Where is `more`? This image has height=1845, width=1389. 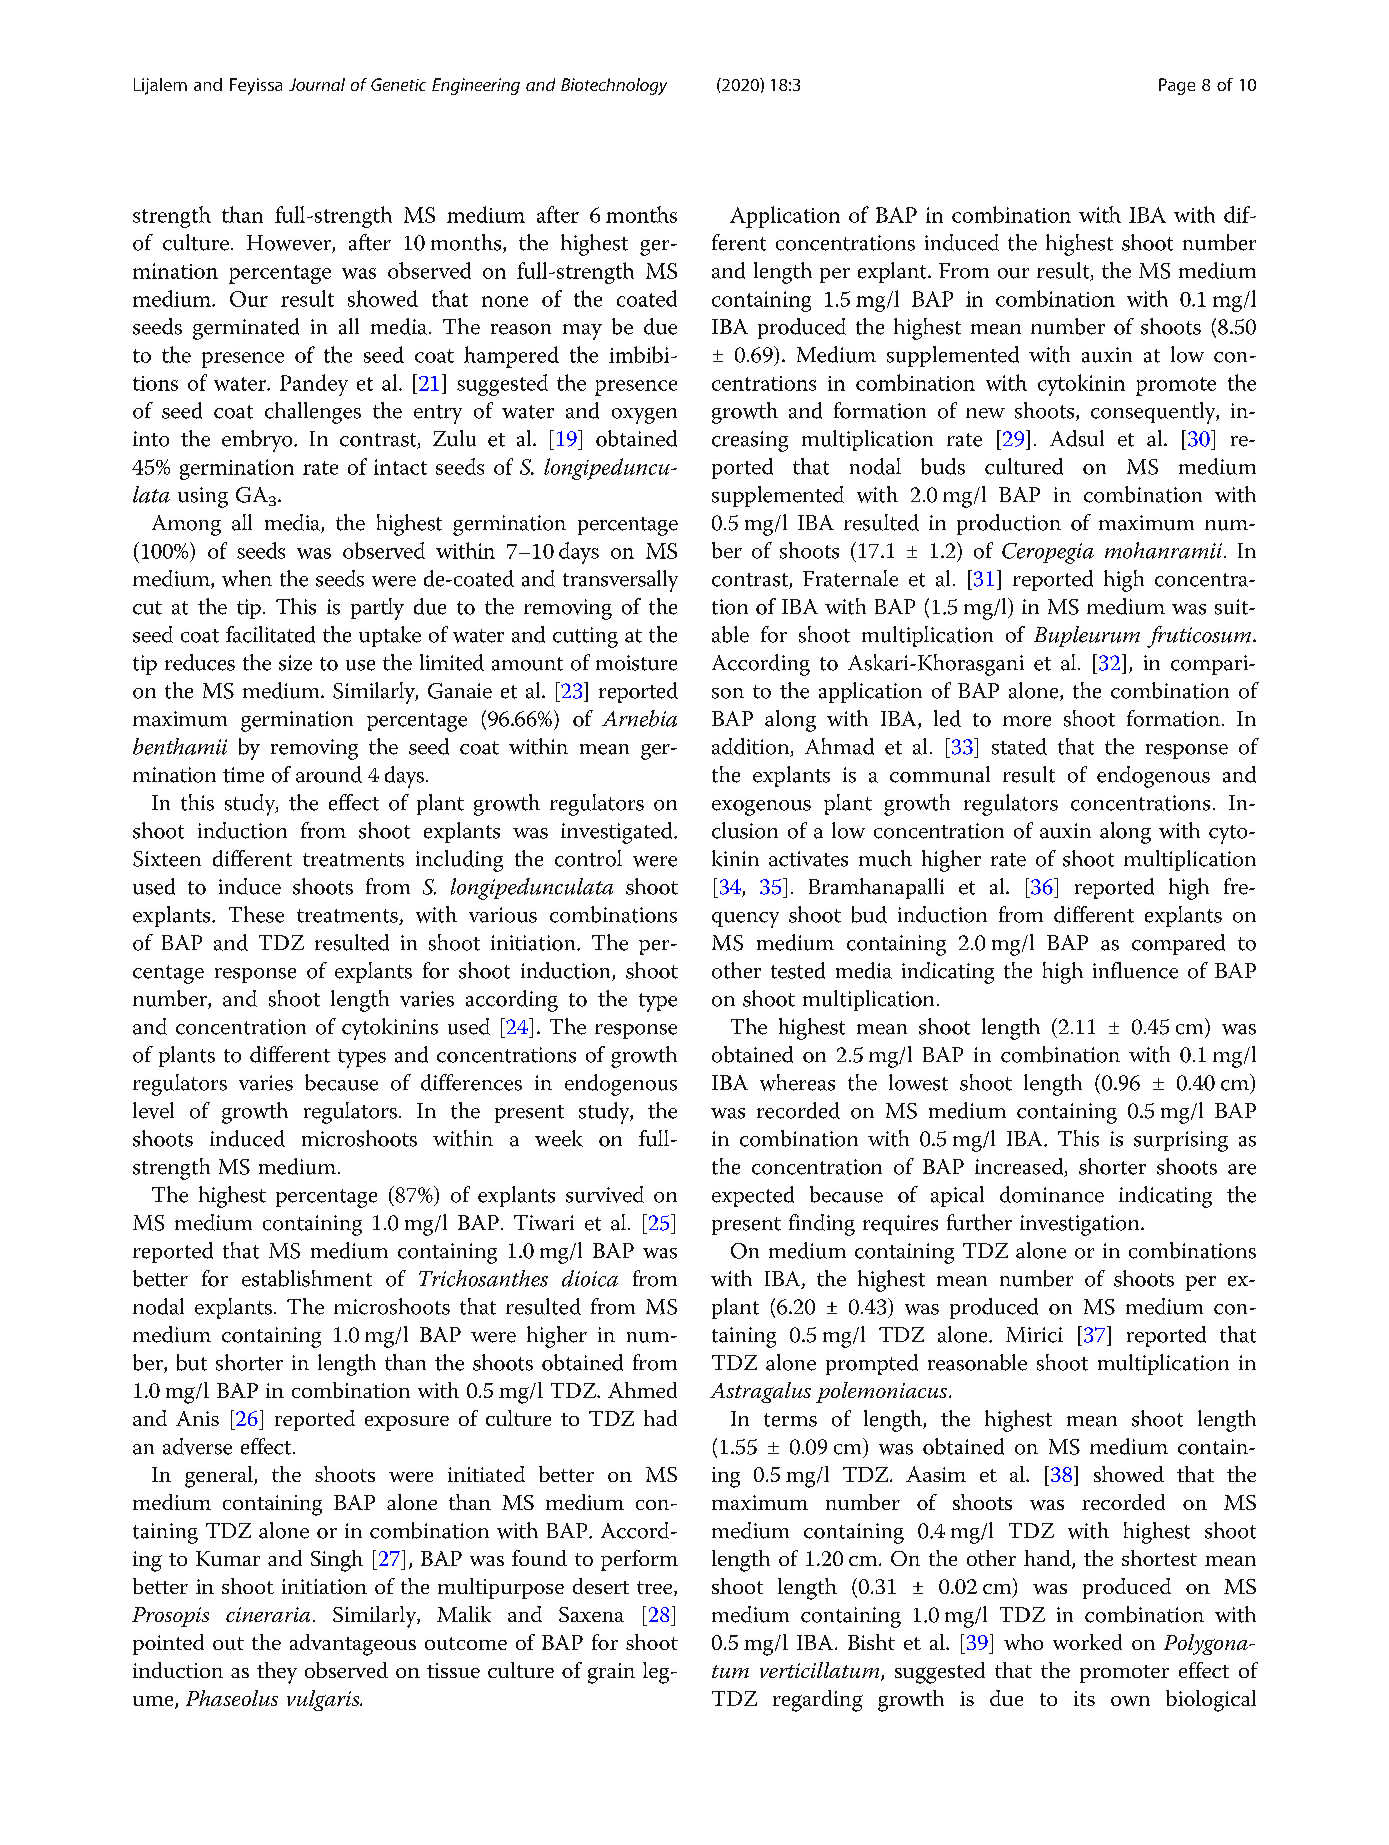
more is located at coordinates (1027, 721).
